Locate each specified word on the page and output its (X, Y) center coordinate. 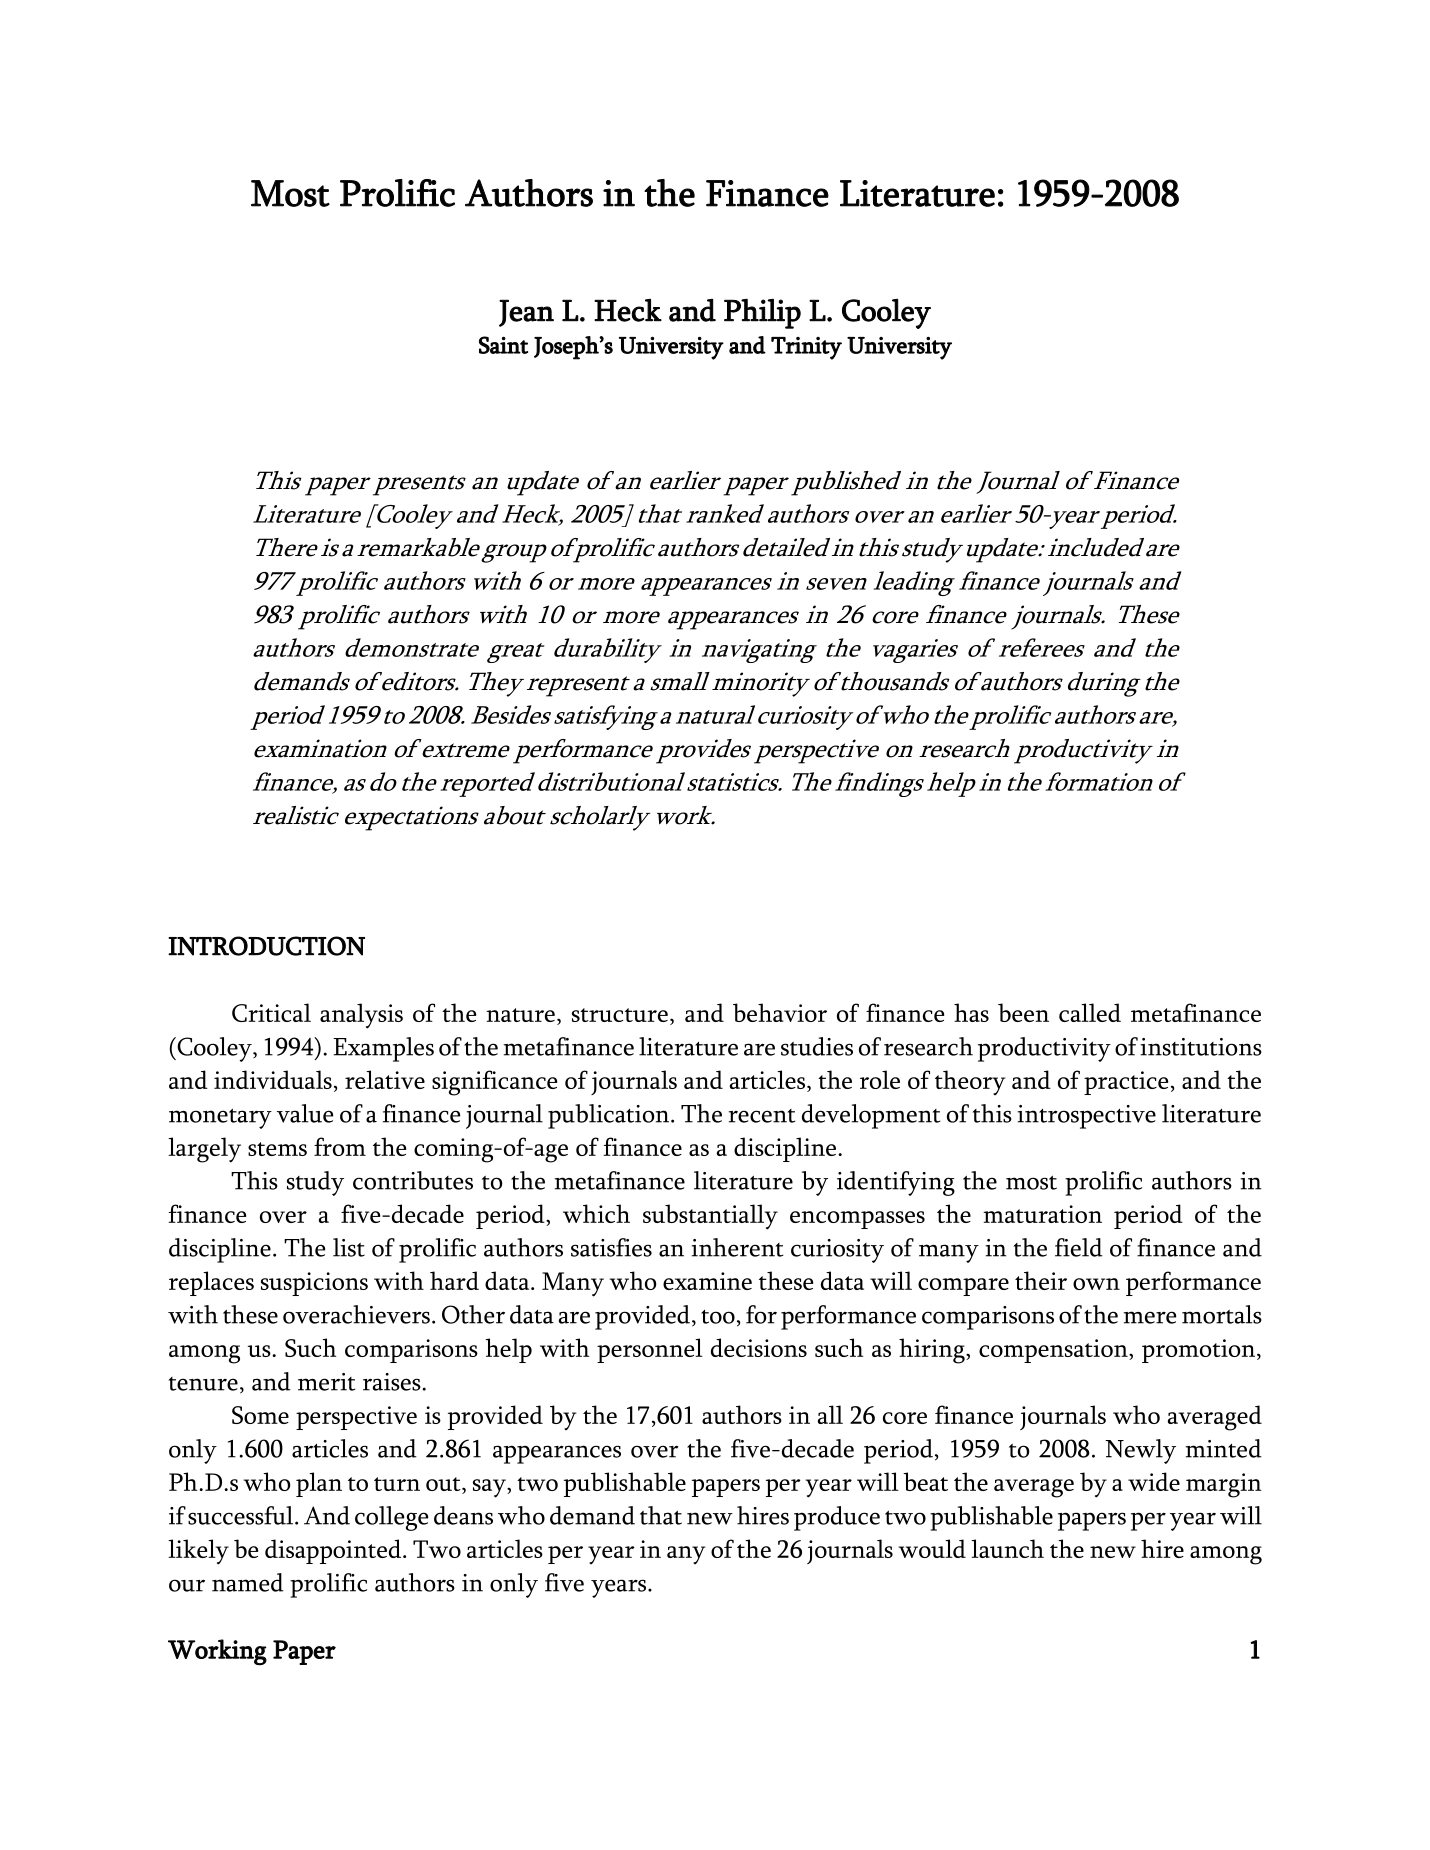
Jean (526, 313)
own (1096, 1284)
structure (620, 1015)
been (1023, 1012)
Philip (762, 313)
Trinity (806, 348)
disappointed (334, 1551)
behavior (780, 1012)
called (1090, 1012)
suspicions (314, 1284)
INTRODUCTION (266, 946)
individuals (273, 1079)
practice (1126, 1083)
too (718, 1317)
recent (762, 1116)
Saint (503, 345)
